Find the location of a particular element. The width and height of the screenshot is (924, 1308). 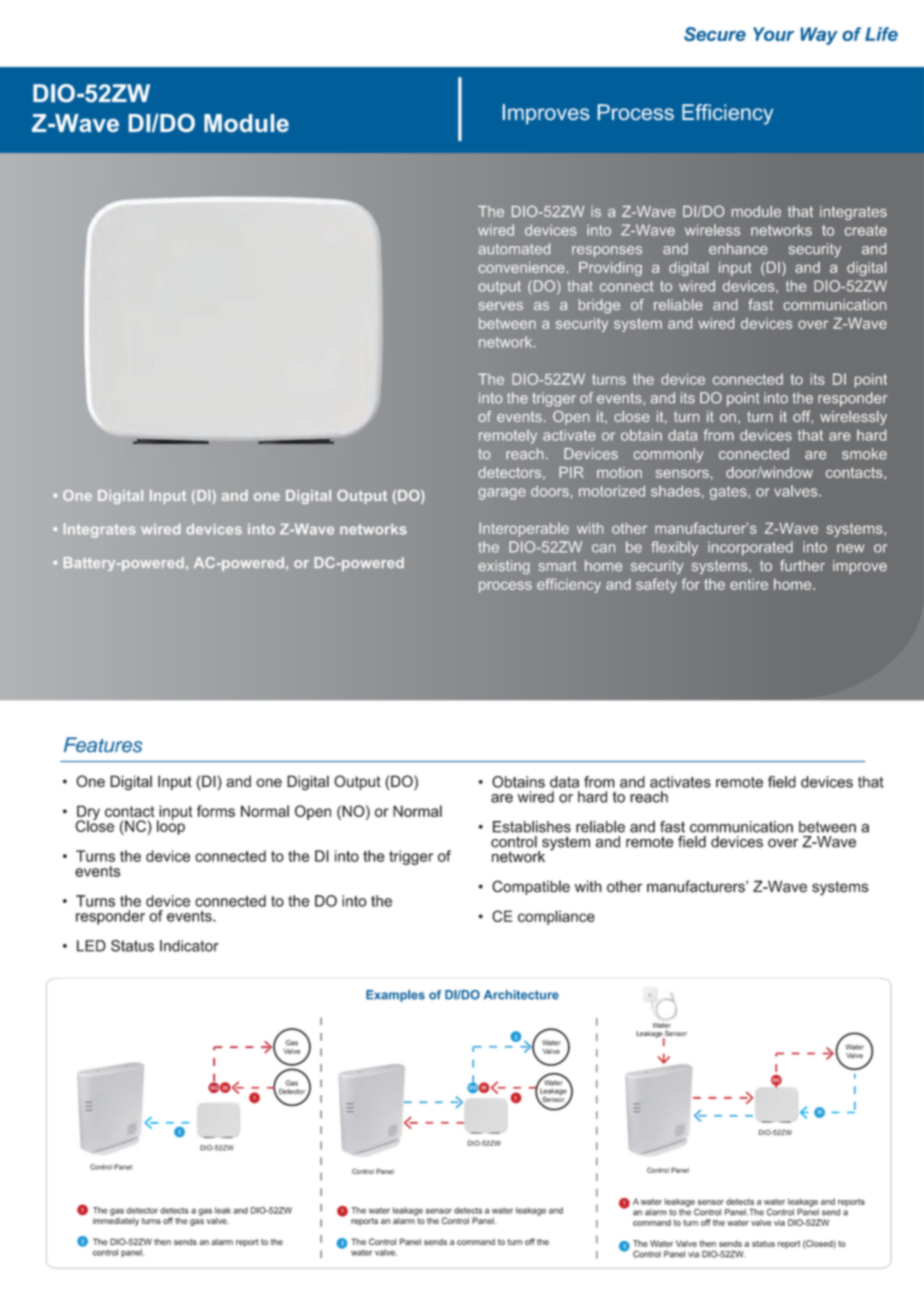

entire is located at coordinates (749, 584).
